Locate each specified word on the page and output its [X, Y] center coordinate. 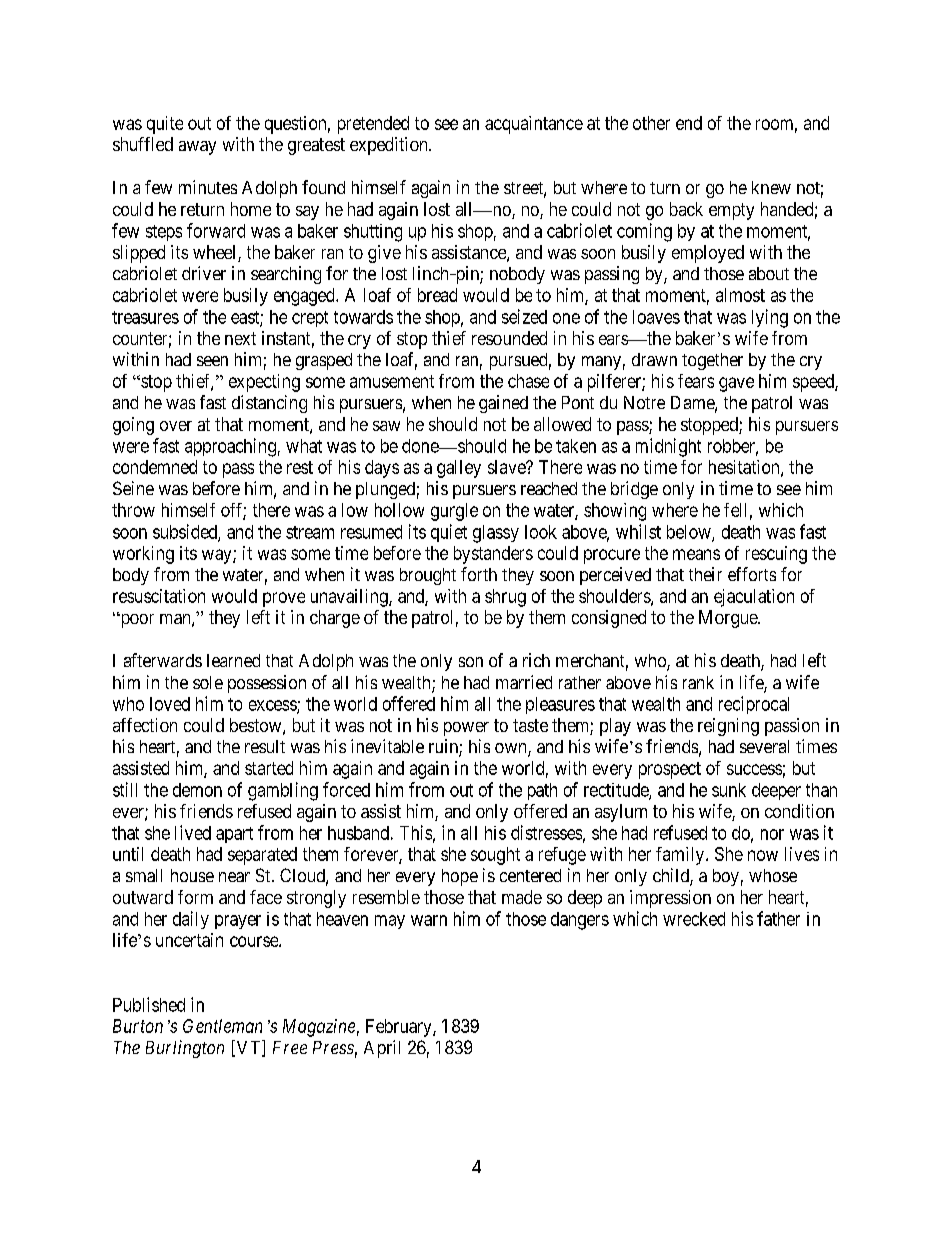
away [197, 148]
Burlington [185, 1049]
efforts [752, 574]
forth [479, 574]
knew [771, 187]
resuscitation [159, 596]
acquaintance [534, 125]
